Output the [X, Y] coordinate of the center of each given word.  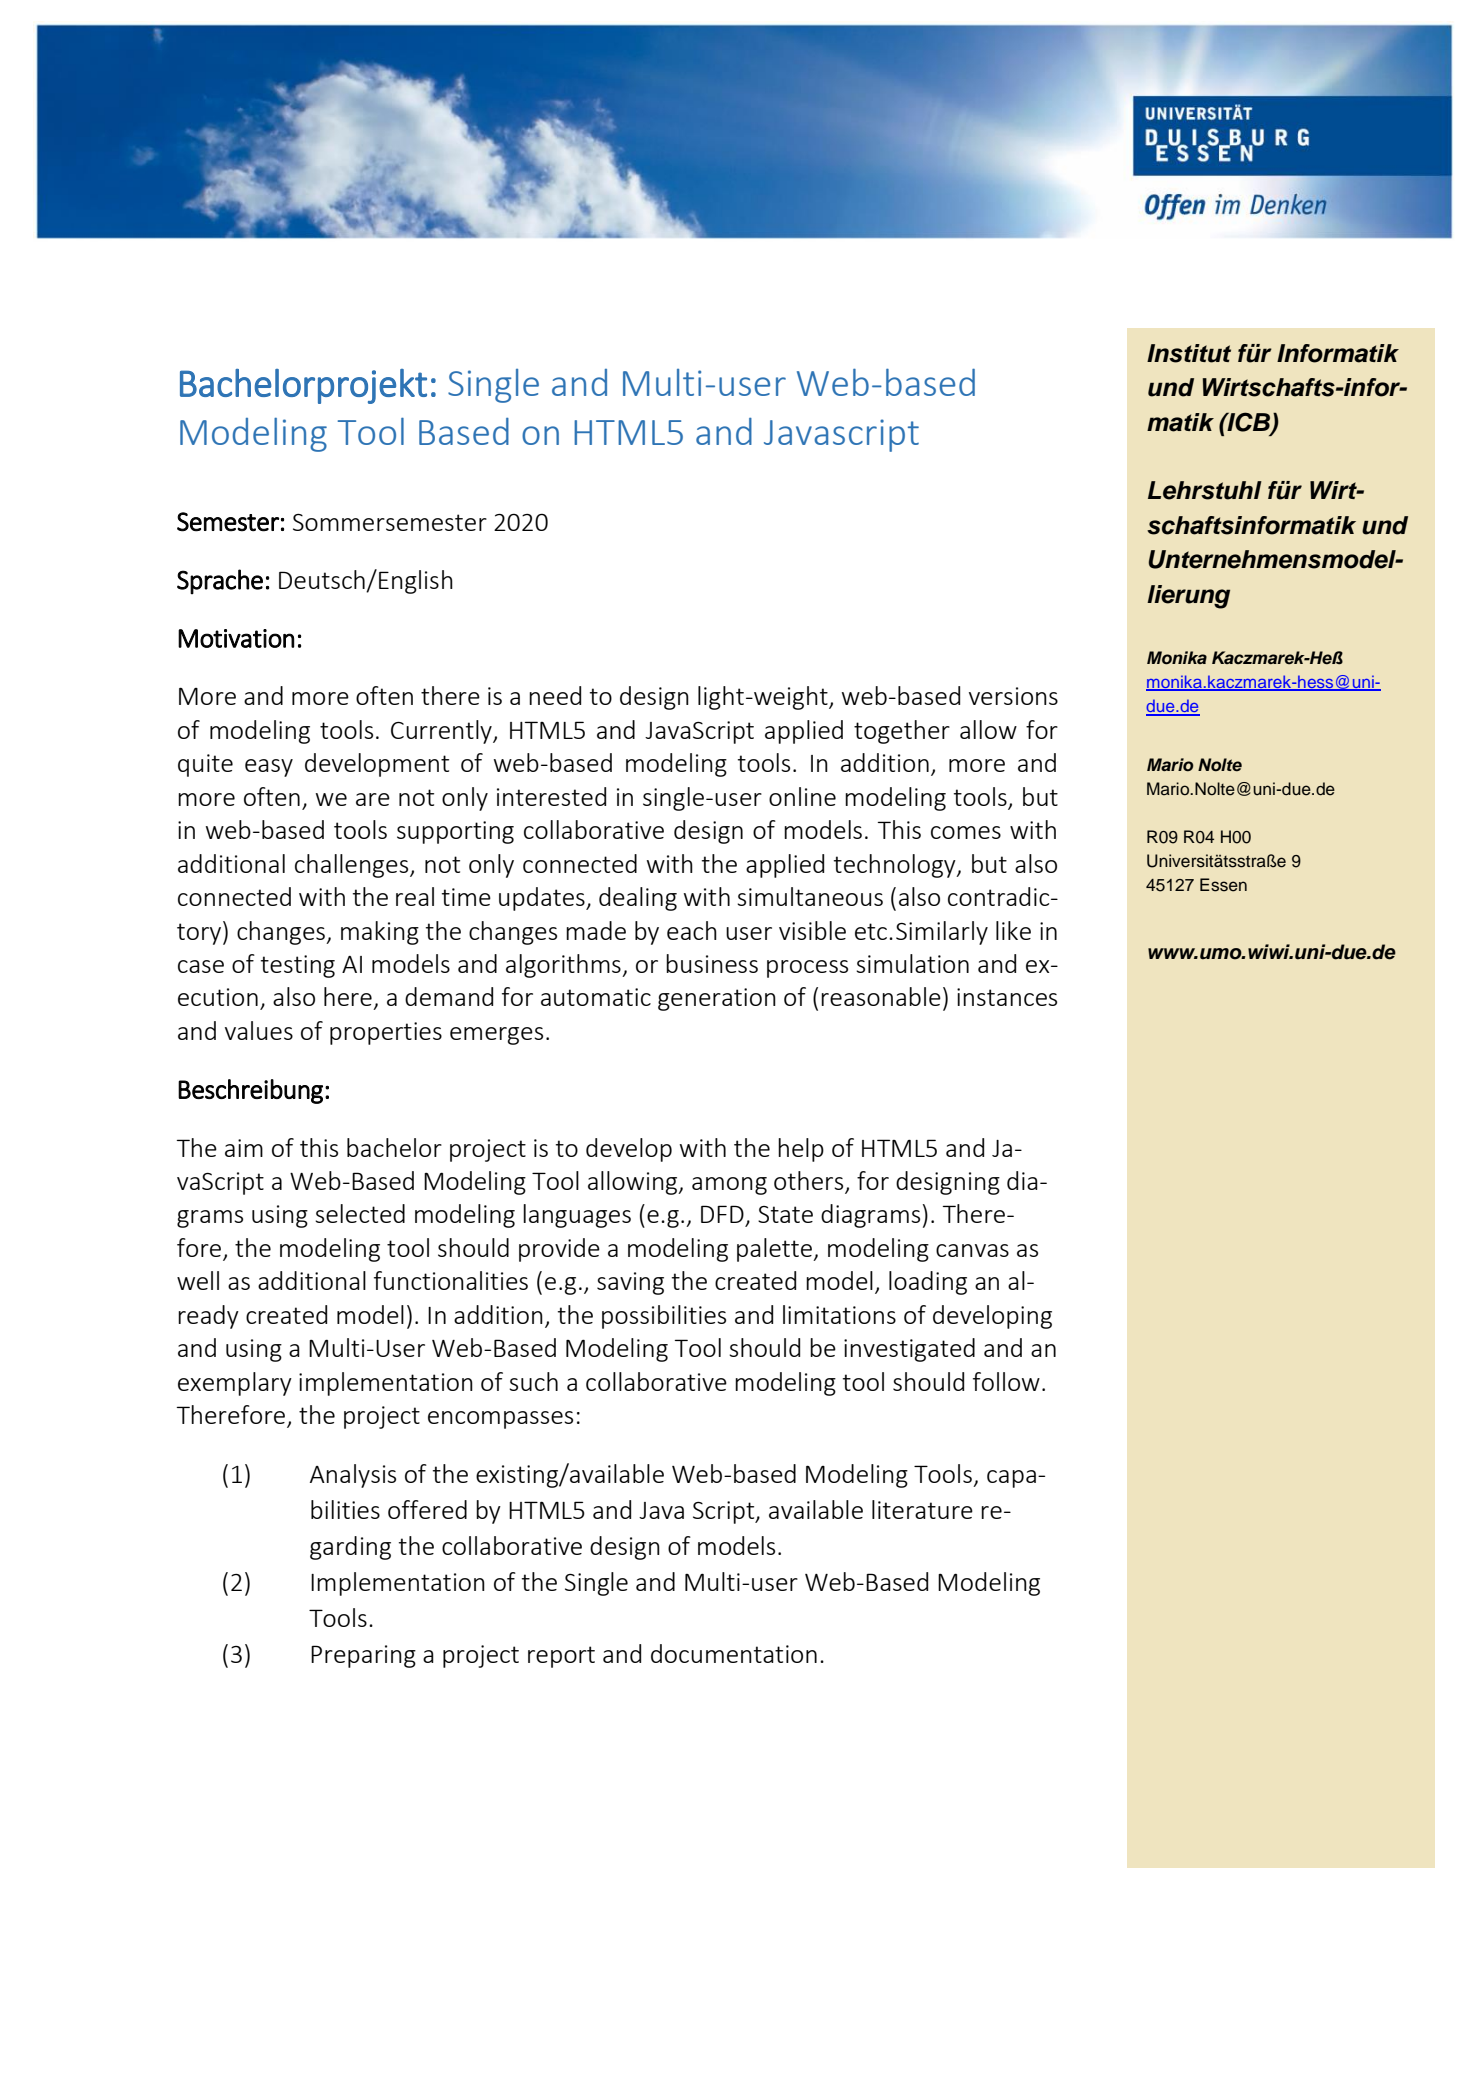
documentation [734, 1653]
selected [360, 1213]
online [802, 796]
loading [928, 1283]
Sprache [220, 582]
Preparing [363, 1656]
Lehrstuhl [1205, 490]
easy [269, 768]
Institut [1189, 353]
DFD [723, 1215]
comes [966, 832]
